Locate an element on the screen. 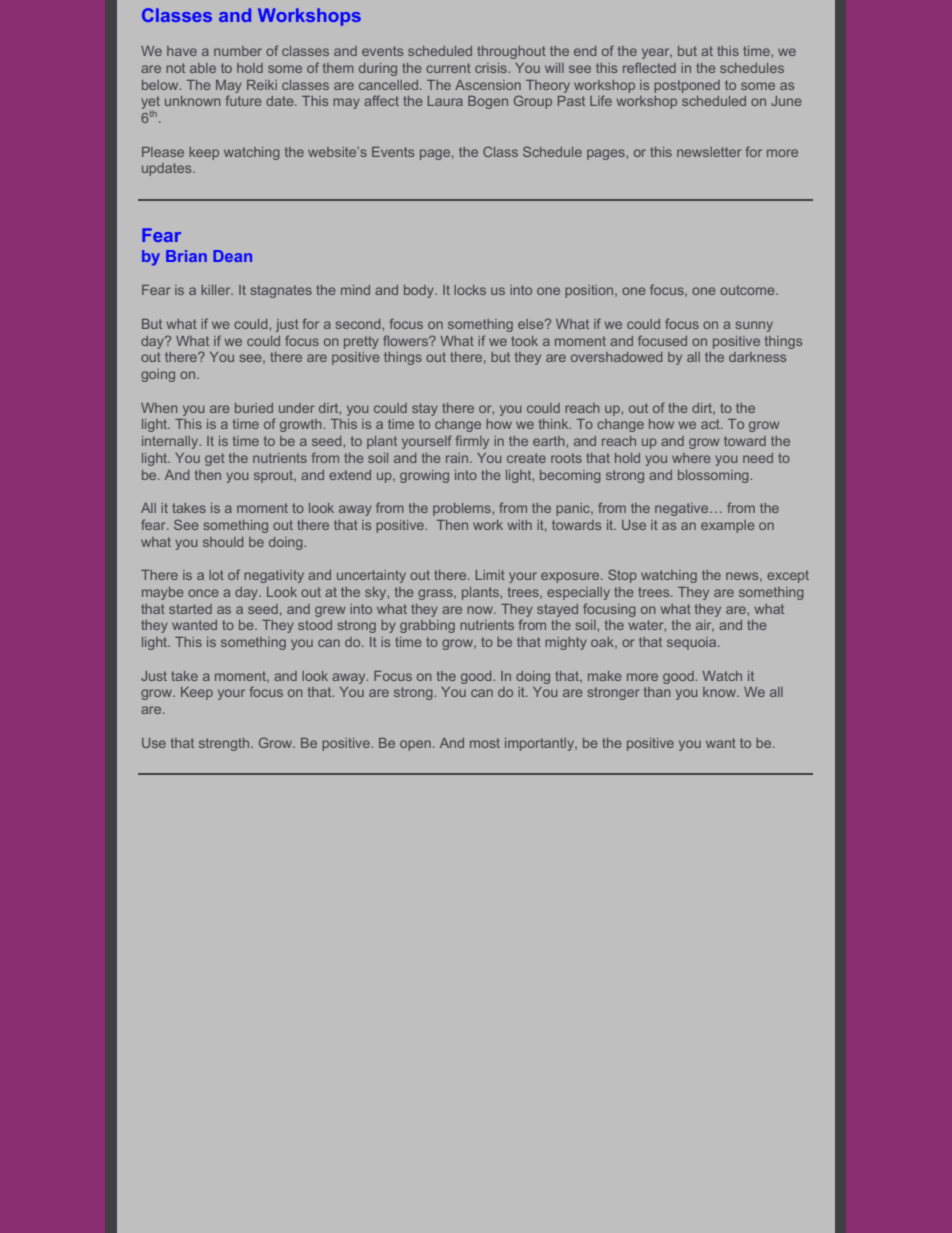 This screenshot has height=1233, width=952. most is located at coordinates (485, 743).
